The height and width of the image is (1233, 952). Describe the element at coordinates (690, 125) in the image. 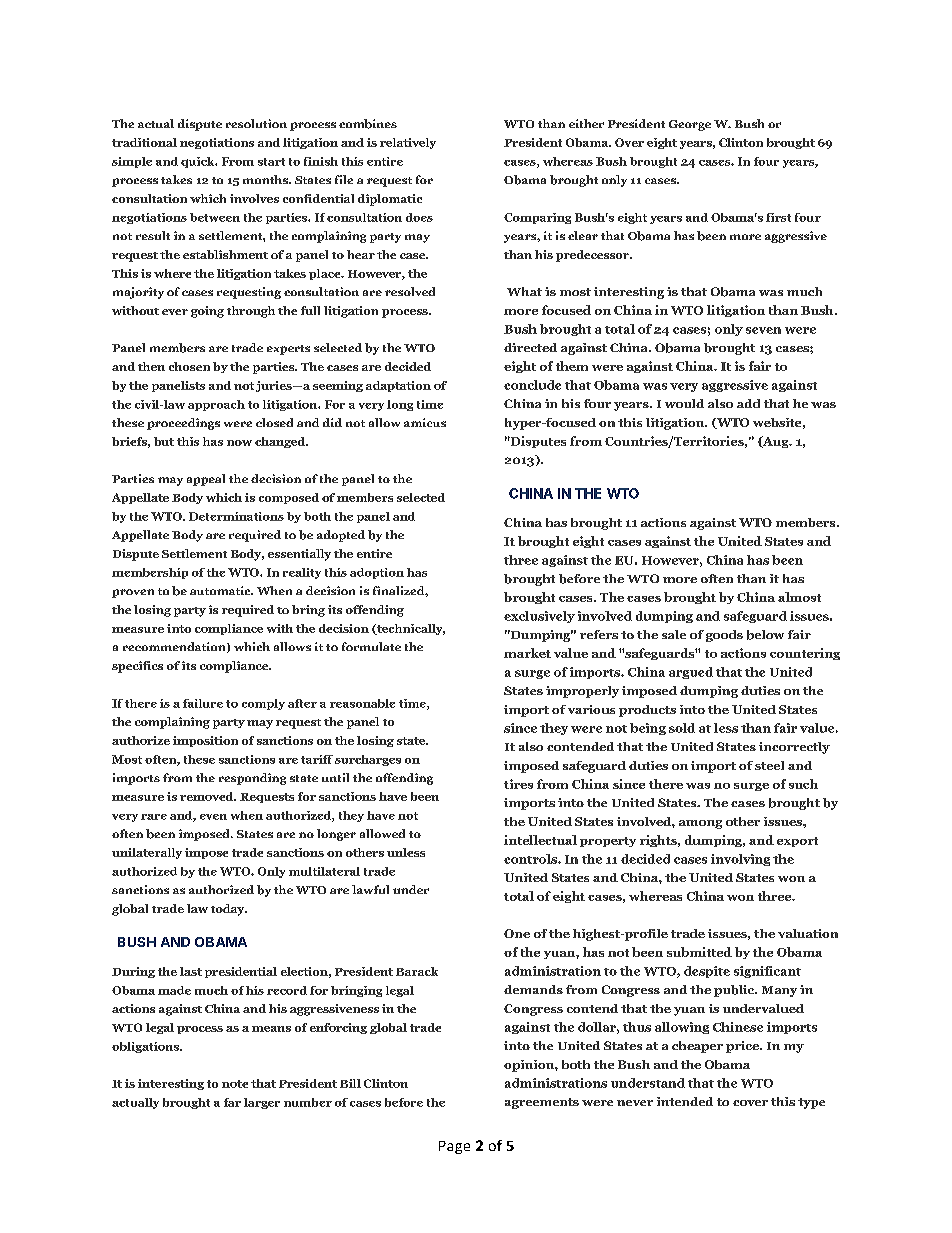

I see `George` at that location.
